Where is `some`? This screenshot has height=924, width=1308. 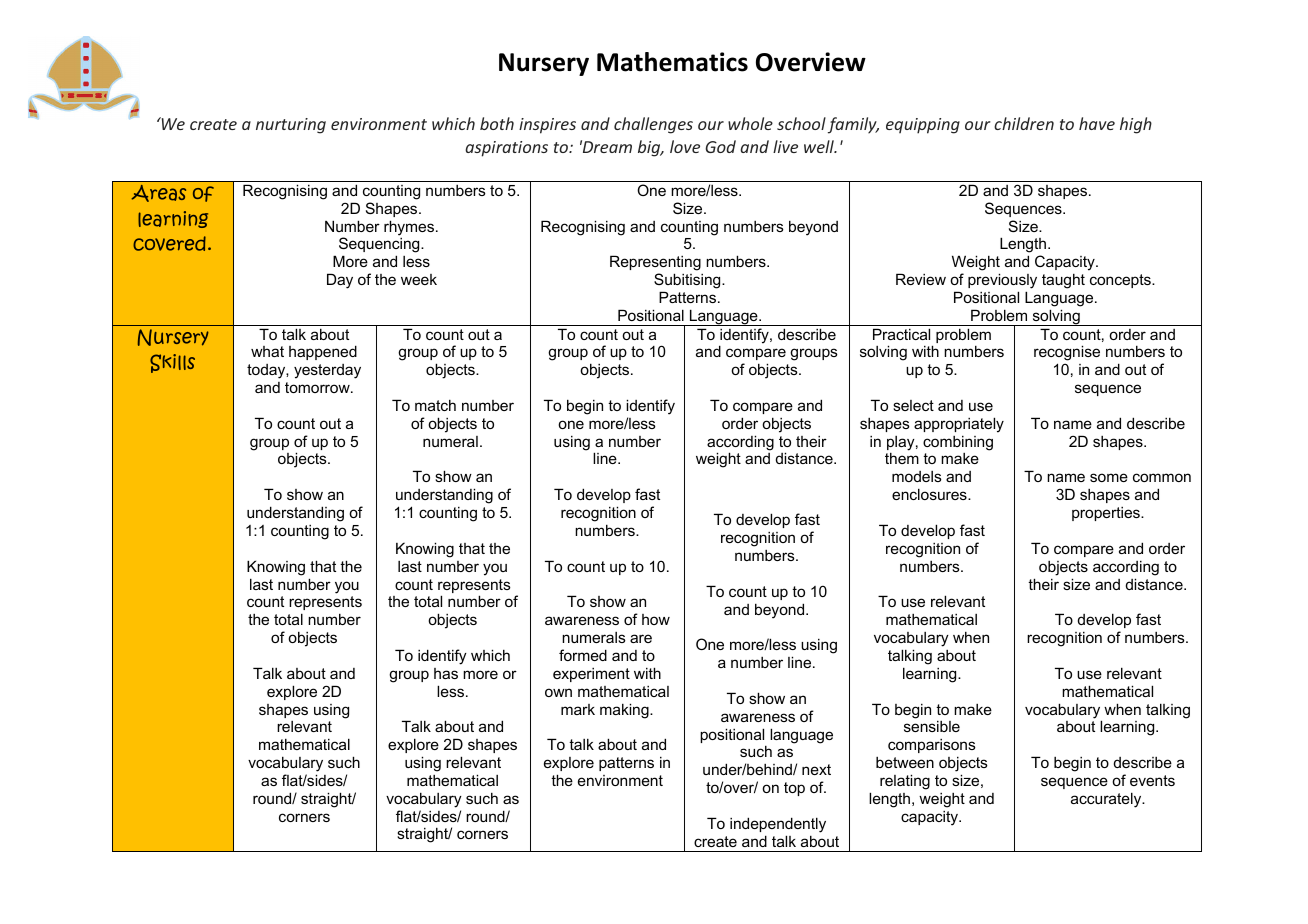 some is located at coordinates (1109, 477).
